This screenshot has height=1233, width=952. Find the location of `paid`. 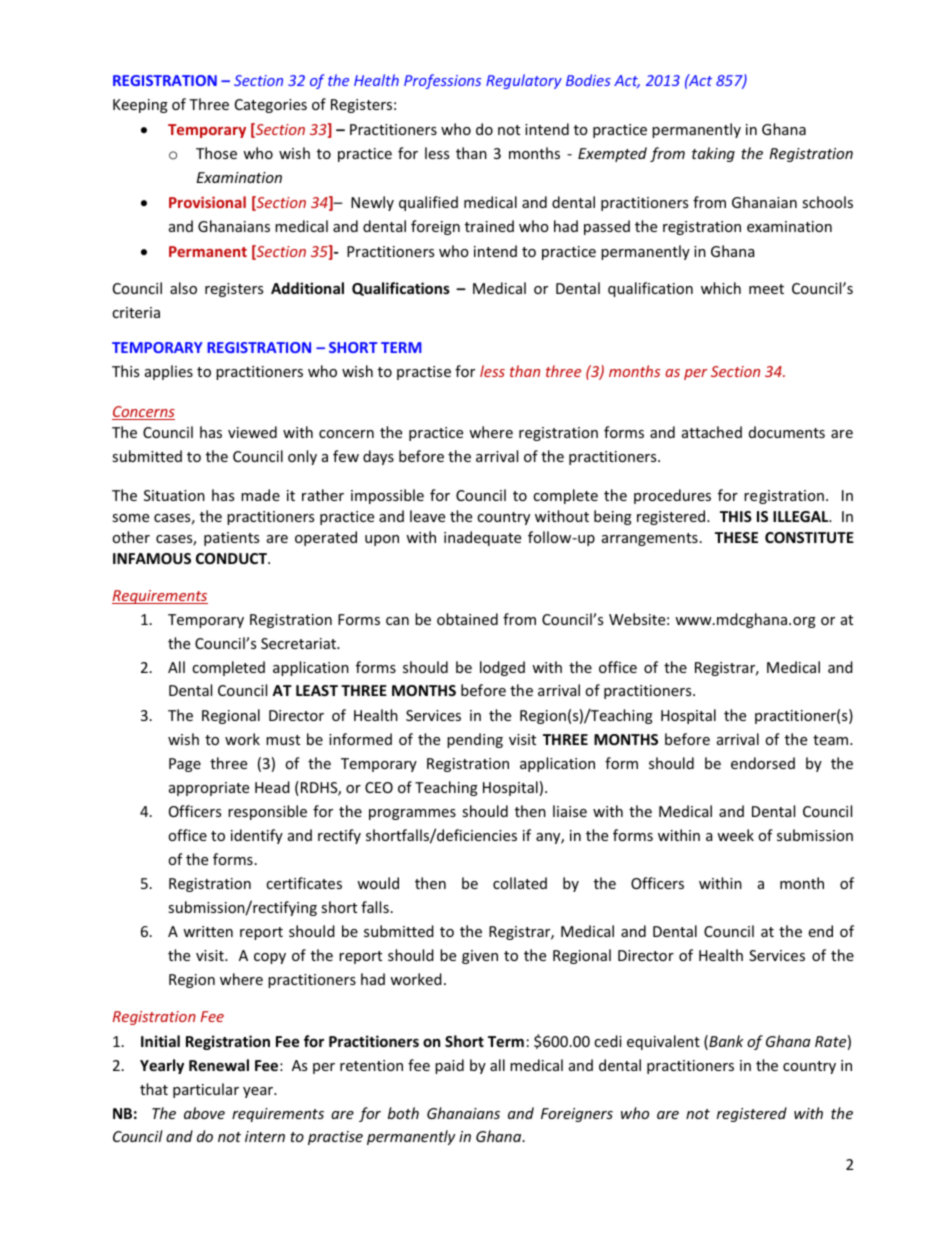

paid is located at coordinates (449, 1066).
